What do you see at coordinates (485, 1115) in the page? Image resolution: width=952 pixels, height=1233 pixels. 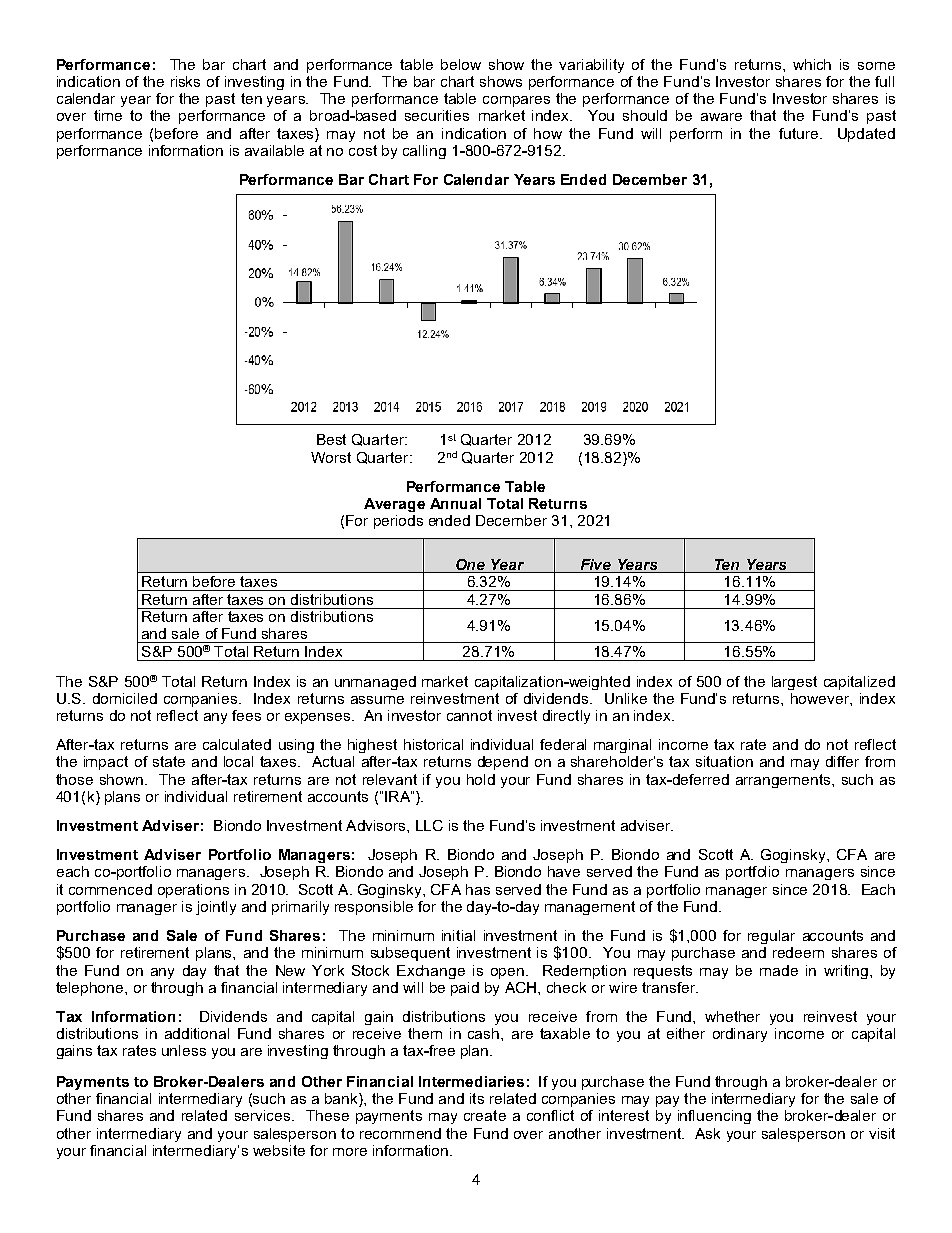 I see `create` at bounding box center [485, 1115].
